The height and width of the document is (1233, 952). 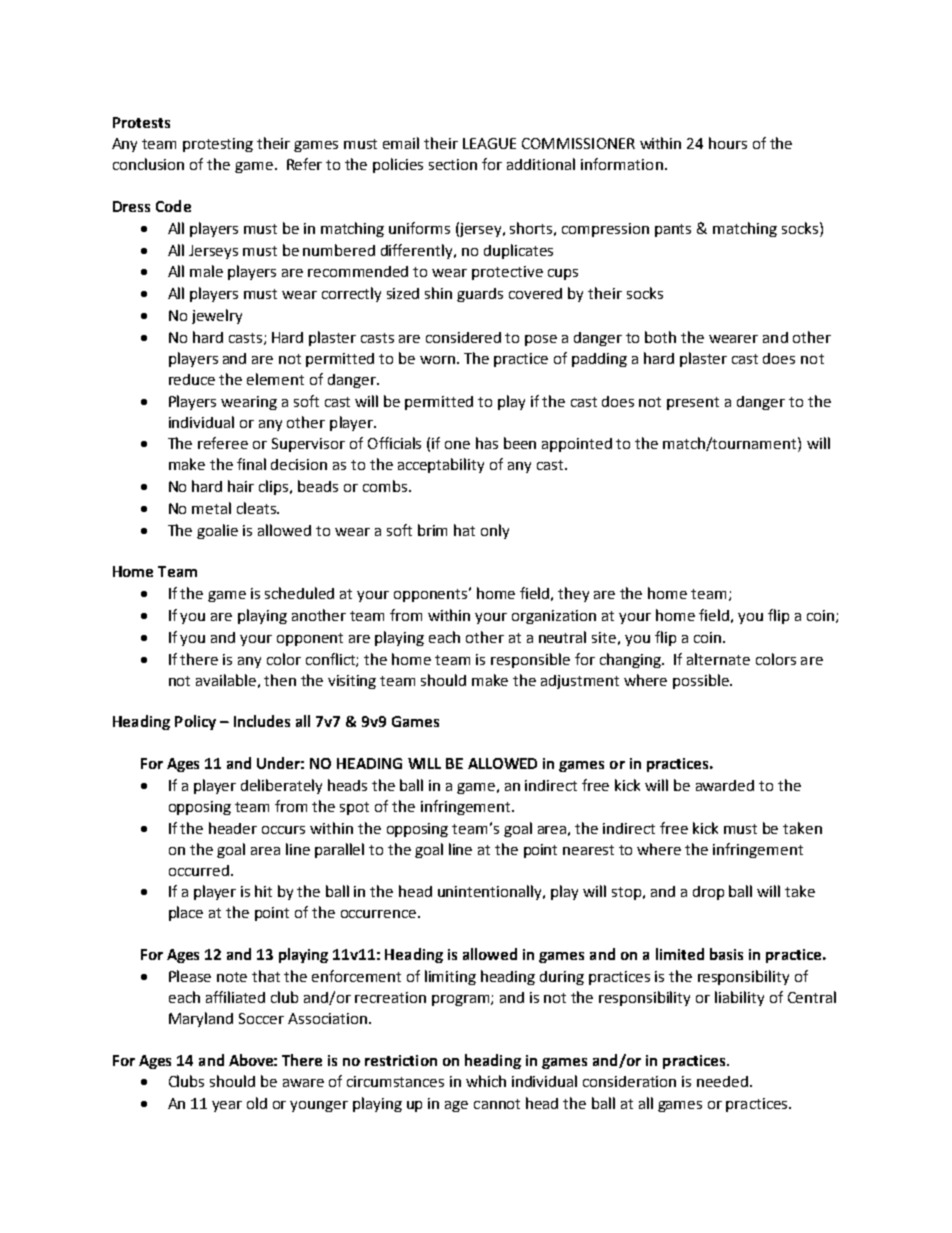 I want to click on protesting, so click(x=218, y=145).
